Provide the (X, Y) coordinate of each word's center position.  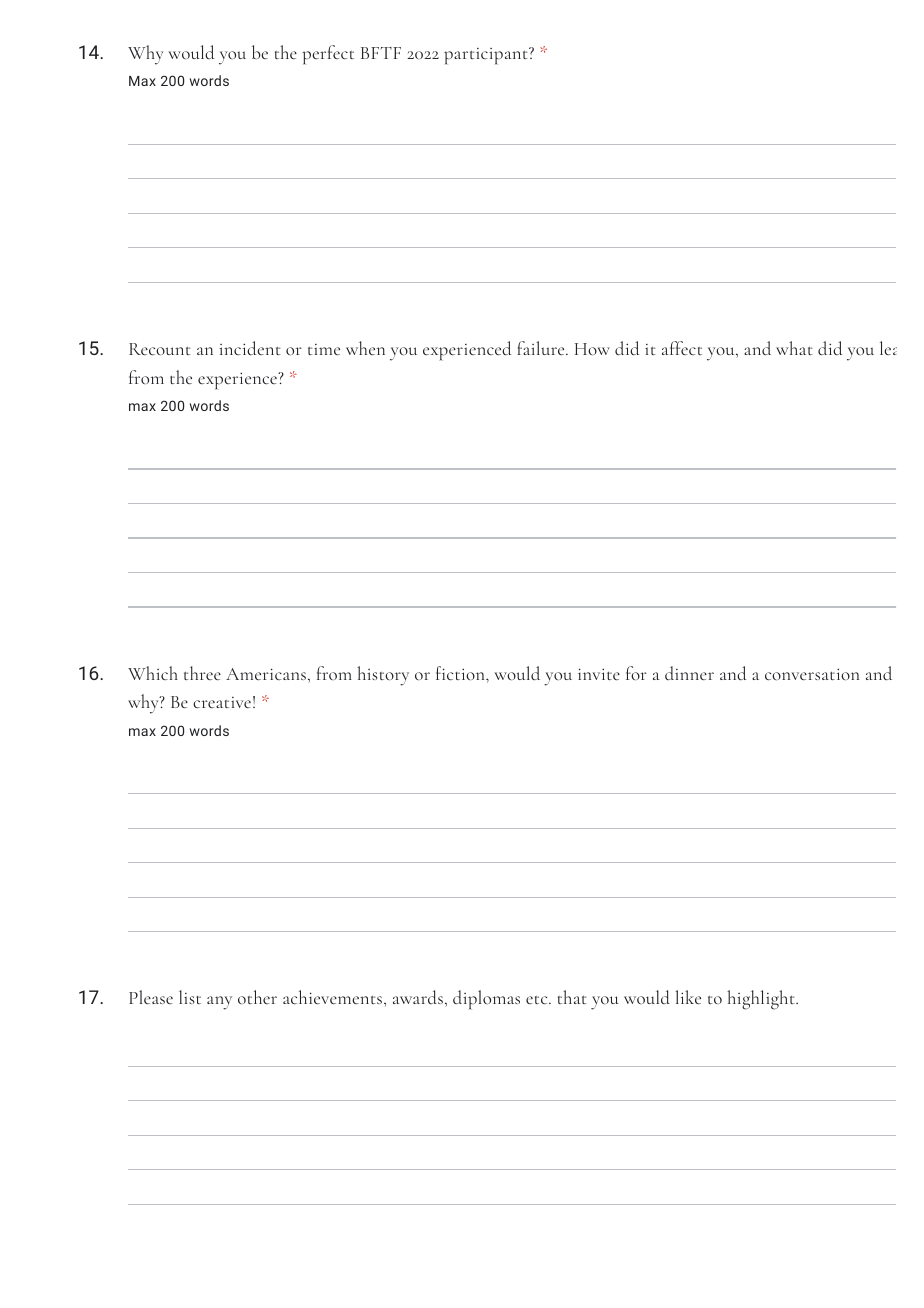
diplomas (486, 1000)
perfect (328, 55)
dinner (689, 673)
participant (487, 56)
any (219, 1003)
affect (682, 348)
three (202, 673)
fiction (461, 673)
